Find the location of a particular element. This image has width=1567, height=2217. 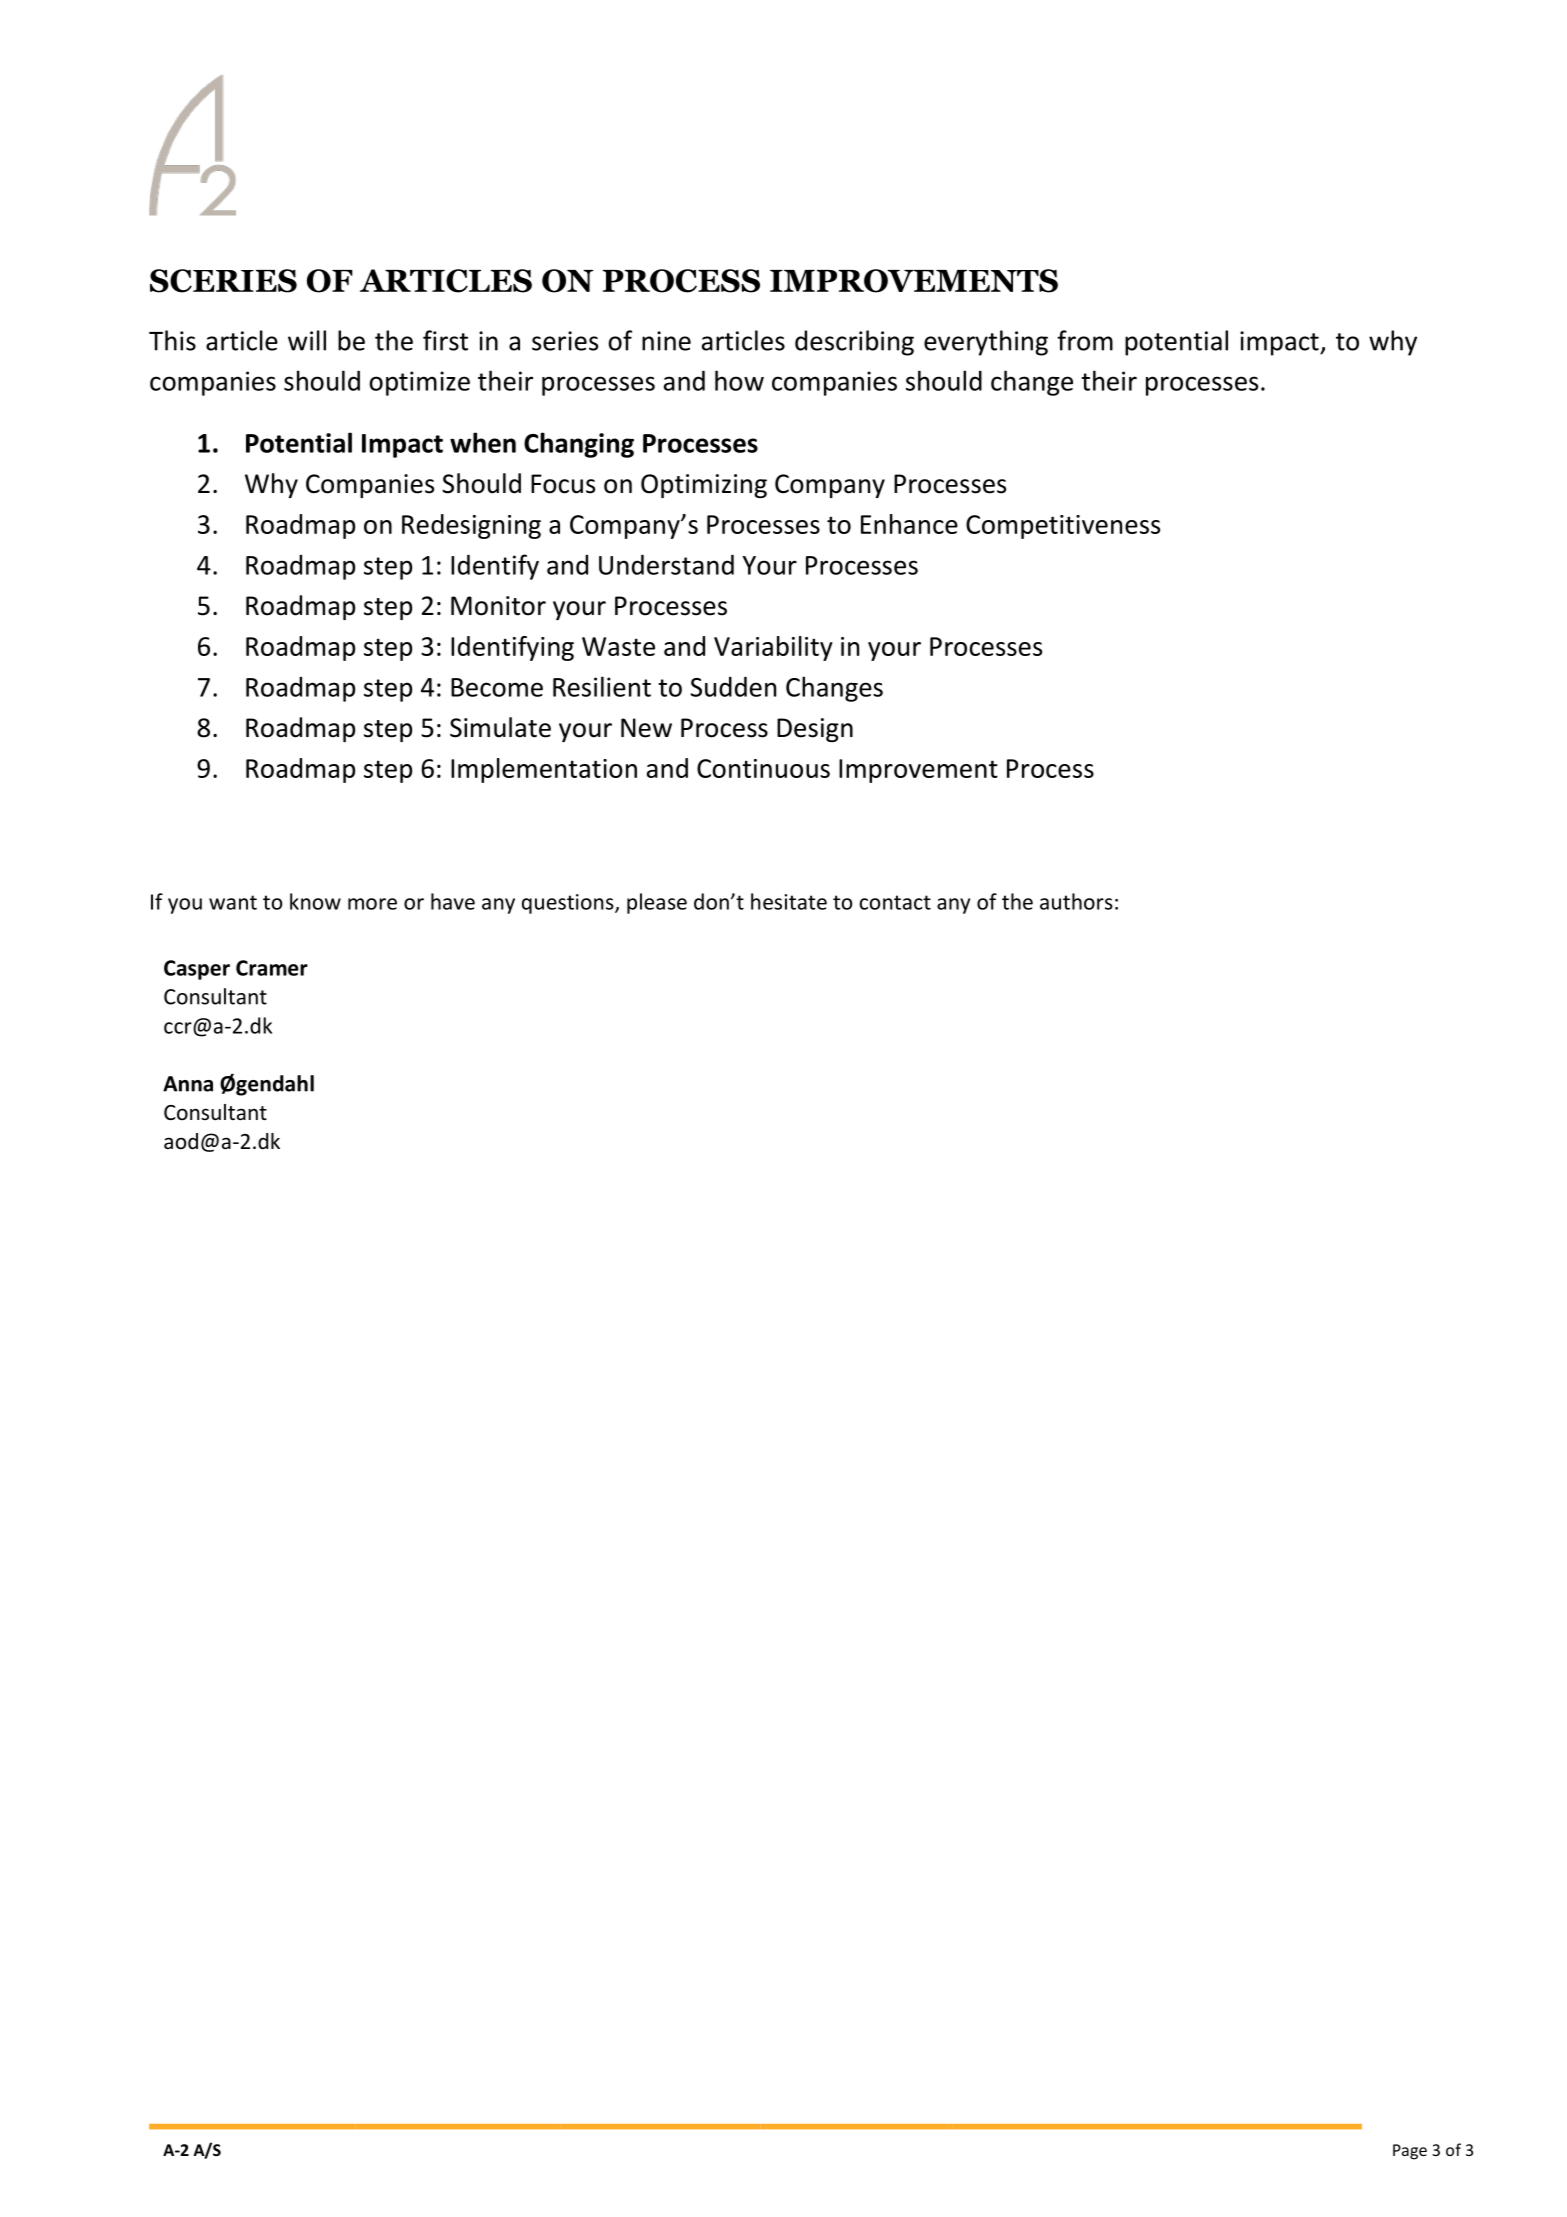

contact is located at coordinates (895, 902).
